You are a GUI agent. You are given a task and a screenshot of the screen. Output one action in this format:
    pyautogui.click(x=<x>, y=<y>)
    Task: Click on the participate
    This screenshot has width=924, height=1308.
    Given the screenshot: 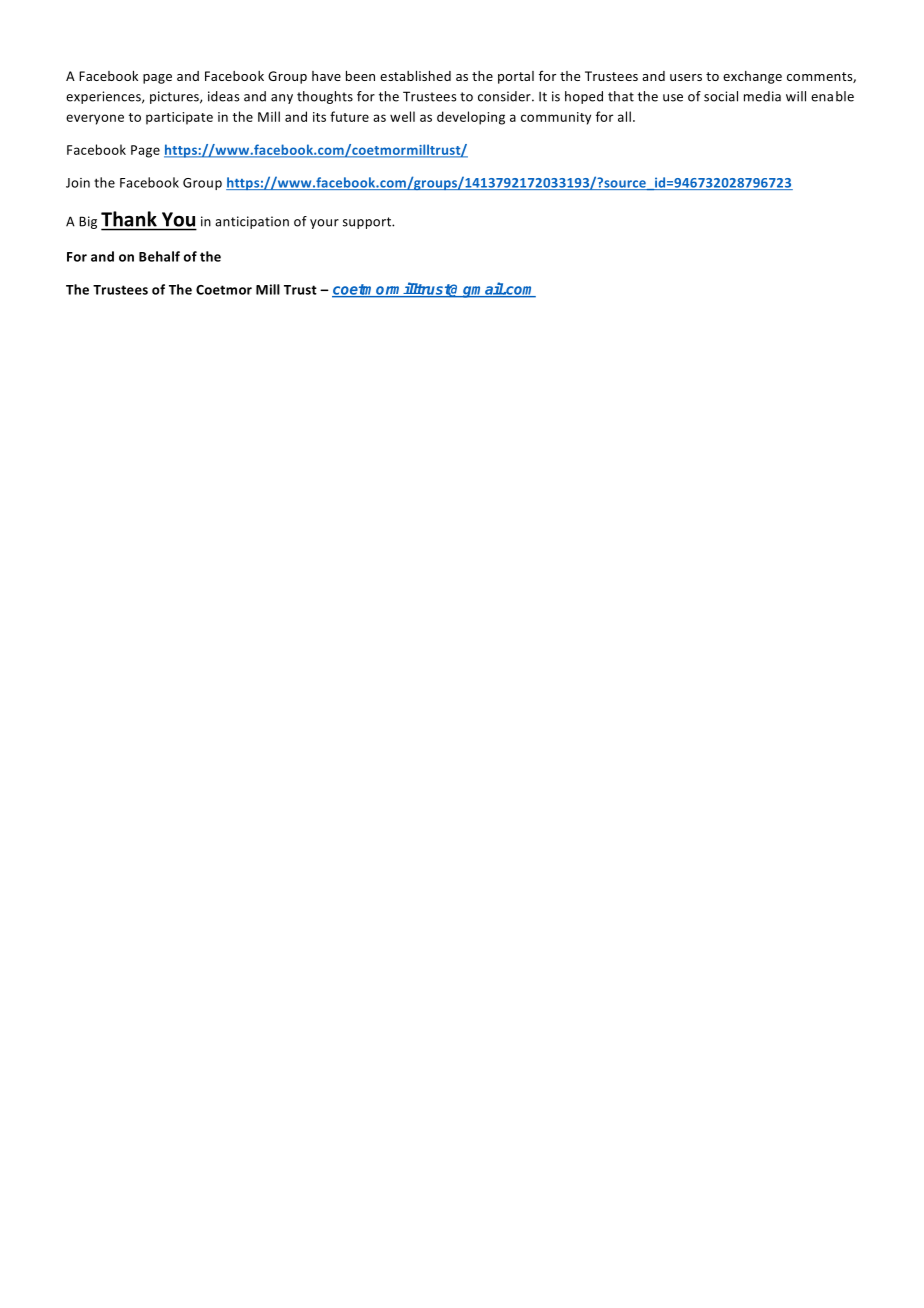 What is the action you would take?
    pyautogui.click(x=179, y=118)
